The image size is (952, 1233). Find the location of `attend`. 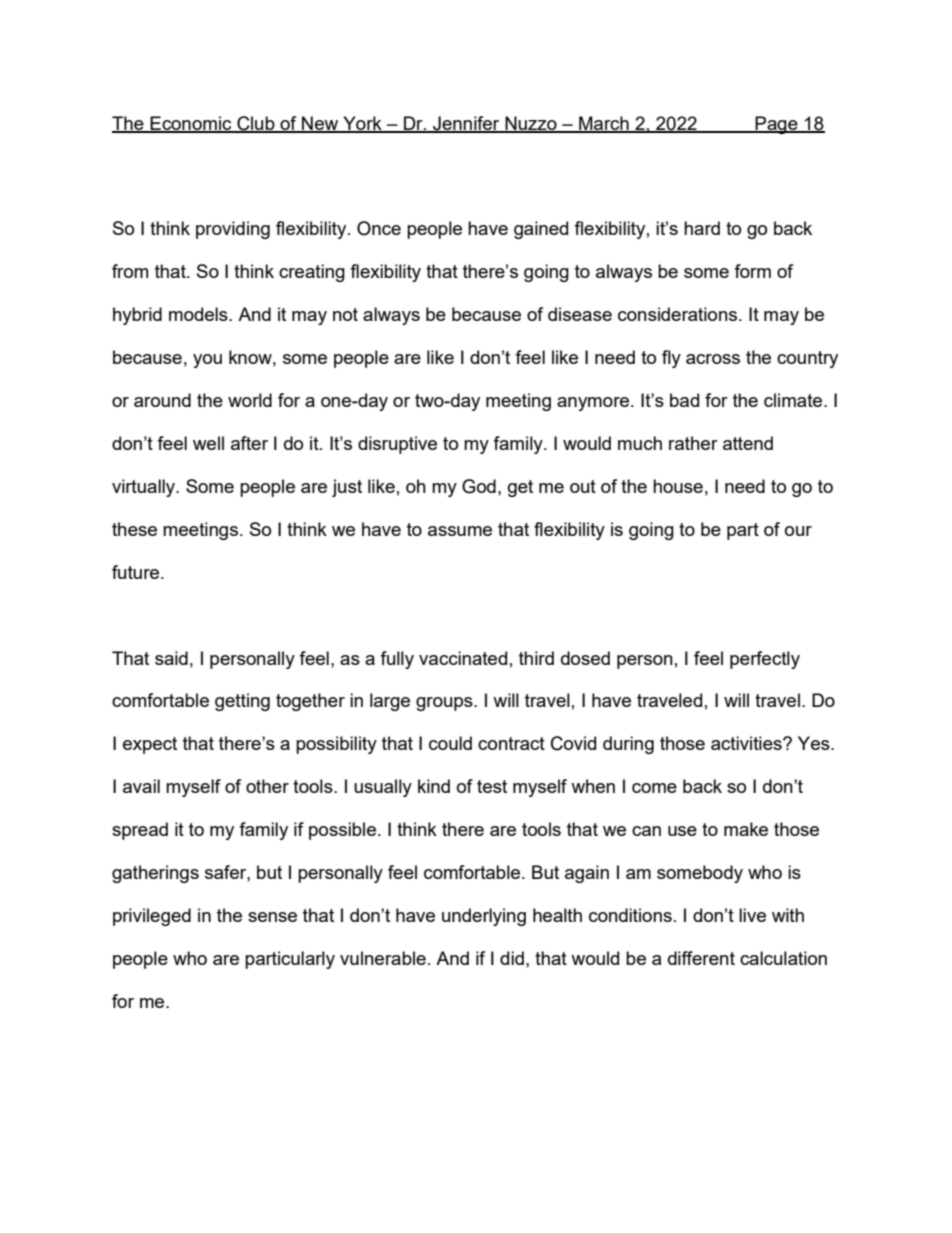

attend is located at coordinates (748, 443).
